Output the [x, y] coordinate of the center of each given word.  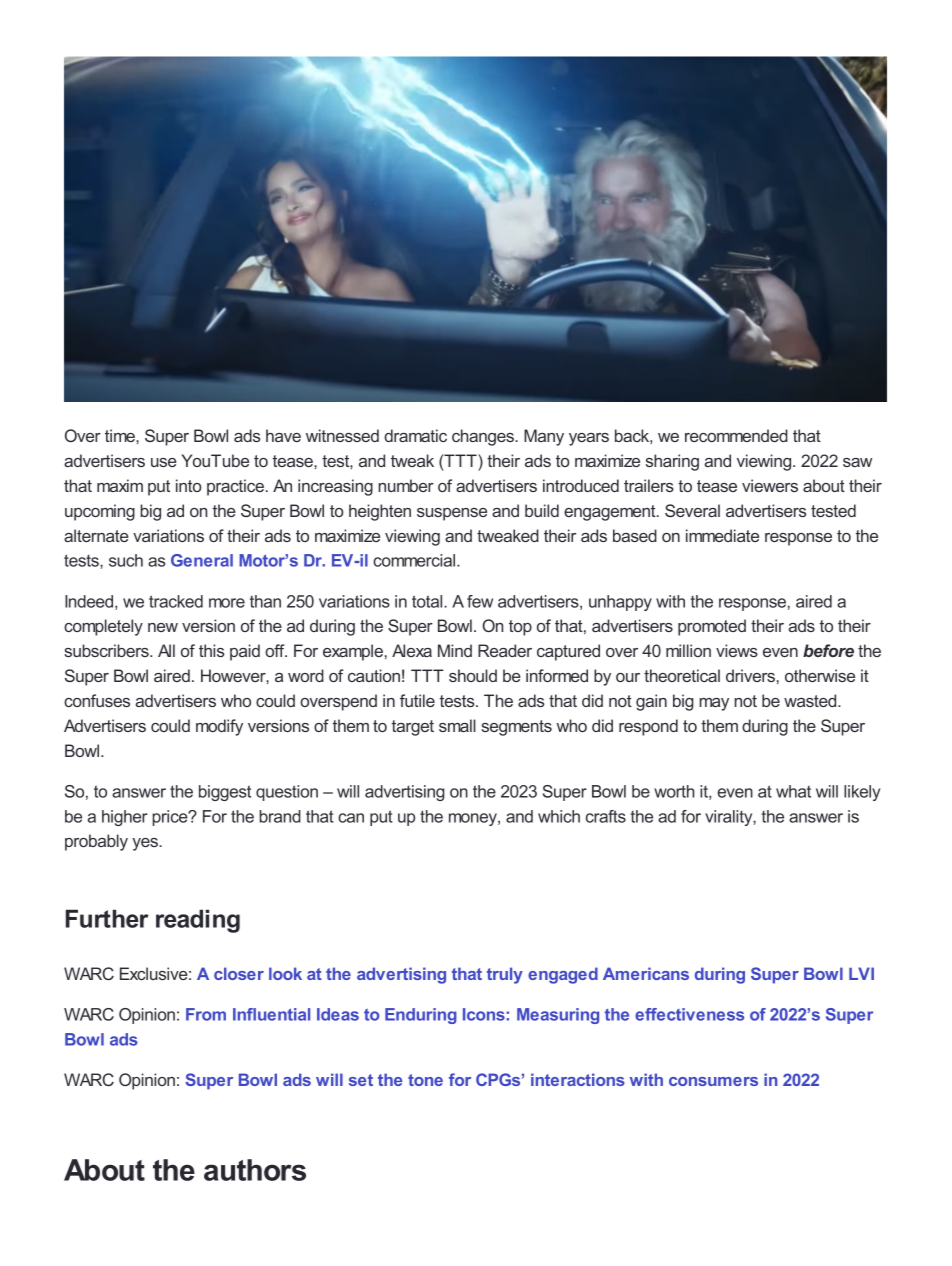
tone [425, 1080]
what [793, 791]
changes [484, 437]
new [163, 627]
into [189, 485]
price [171, 818]
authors [255, 1170]
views [737, 650]
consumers [713, 1081]
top [520, 628]
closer [239, 973]
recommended [736, 435]
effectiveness [689, 1014]
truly [505, 975]
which [559, 816]
